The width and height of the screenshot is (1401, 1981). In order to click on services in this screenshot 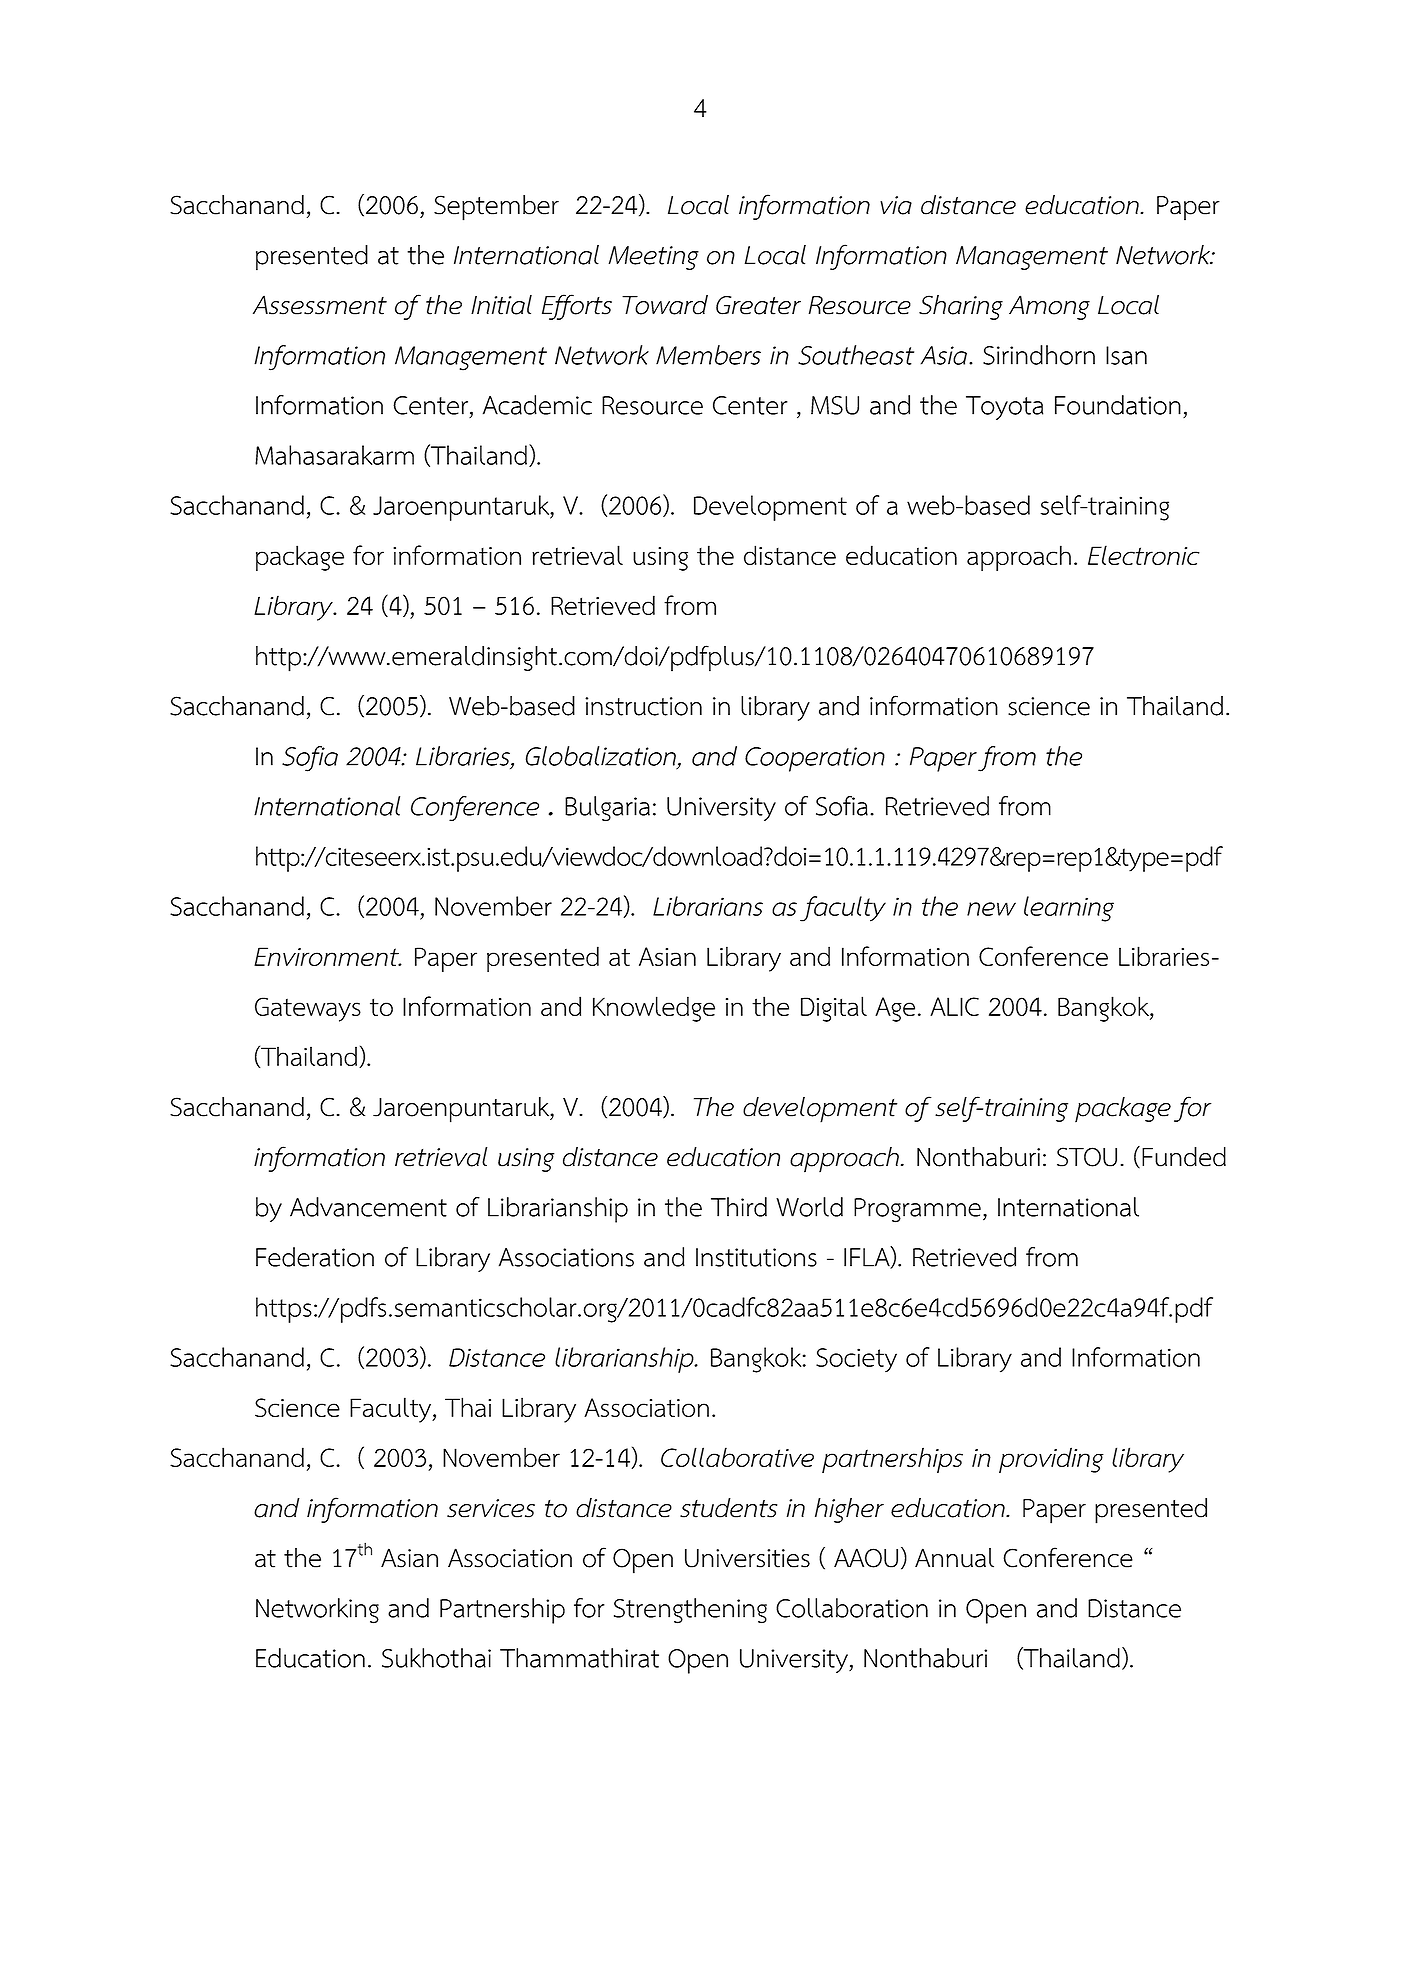, I will do `click(491, 1508)`.
